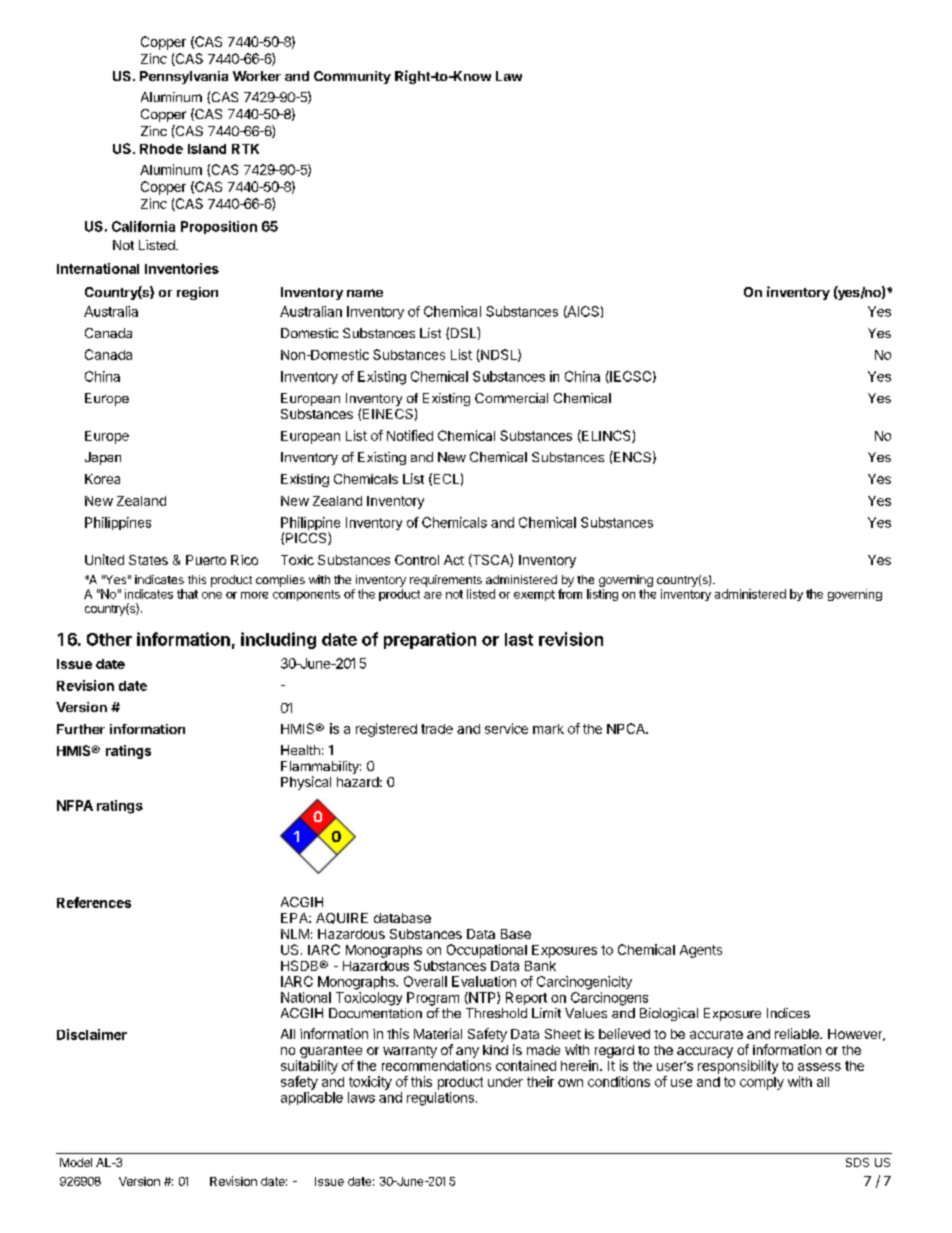 This document has height=1233, width=952. I want to click on Community, so click(352, 77).
